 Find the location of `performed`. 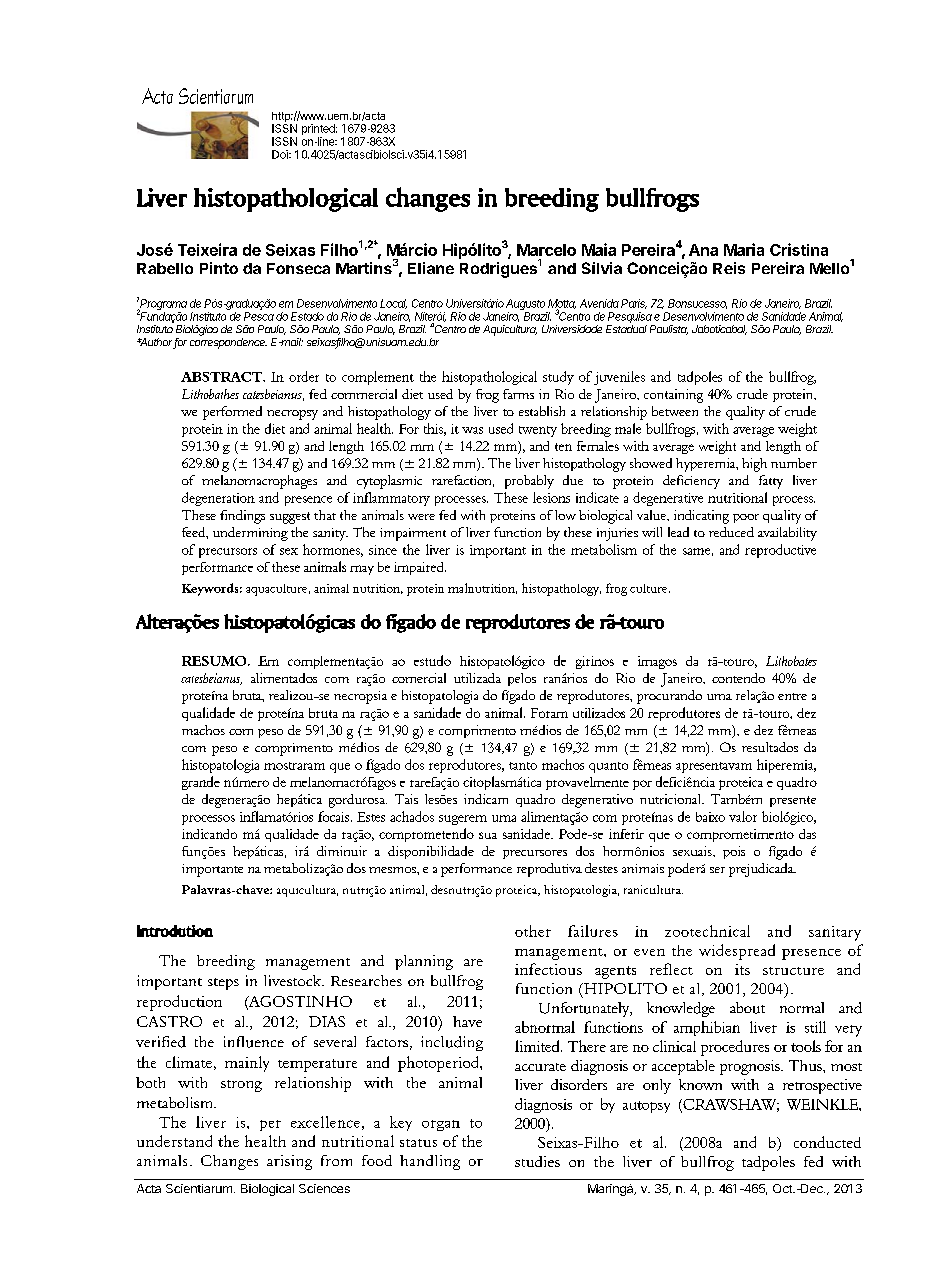

performed is located at coordinates (232, 413).
